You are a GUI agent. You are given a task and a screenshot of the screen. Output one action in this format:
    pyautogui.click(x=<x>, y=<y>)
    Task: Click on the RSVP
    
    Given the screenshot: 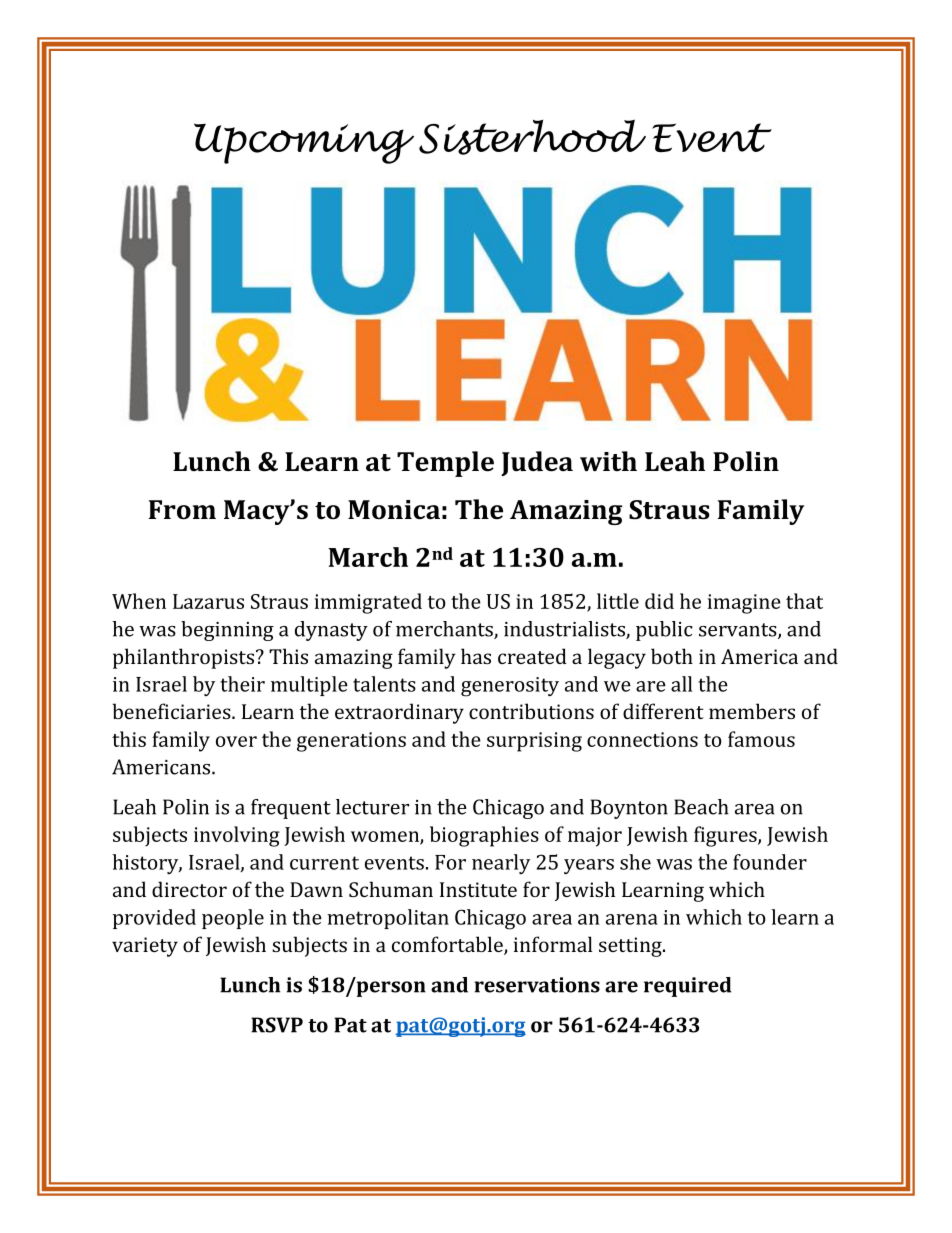 What is the action you would take?
    pyautogui.click(x=277, y=1025)
